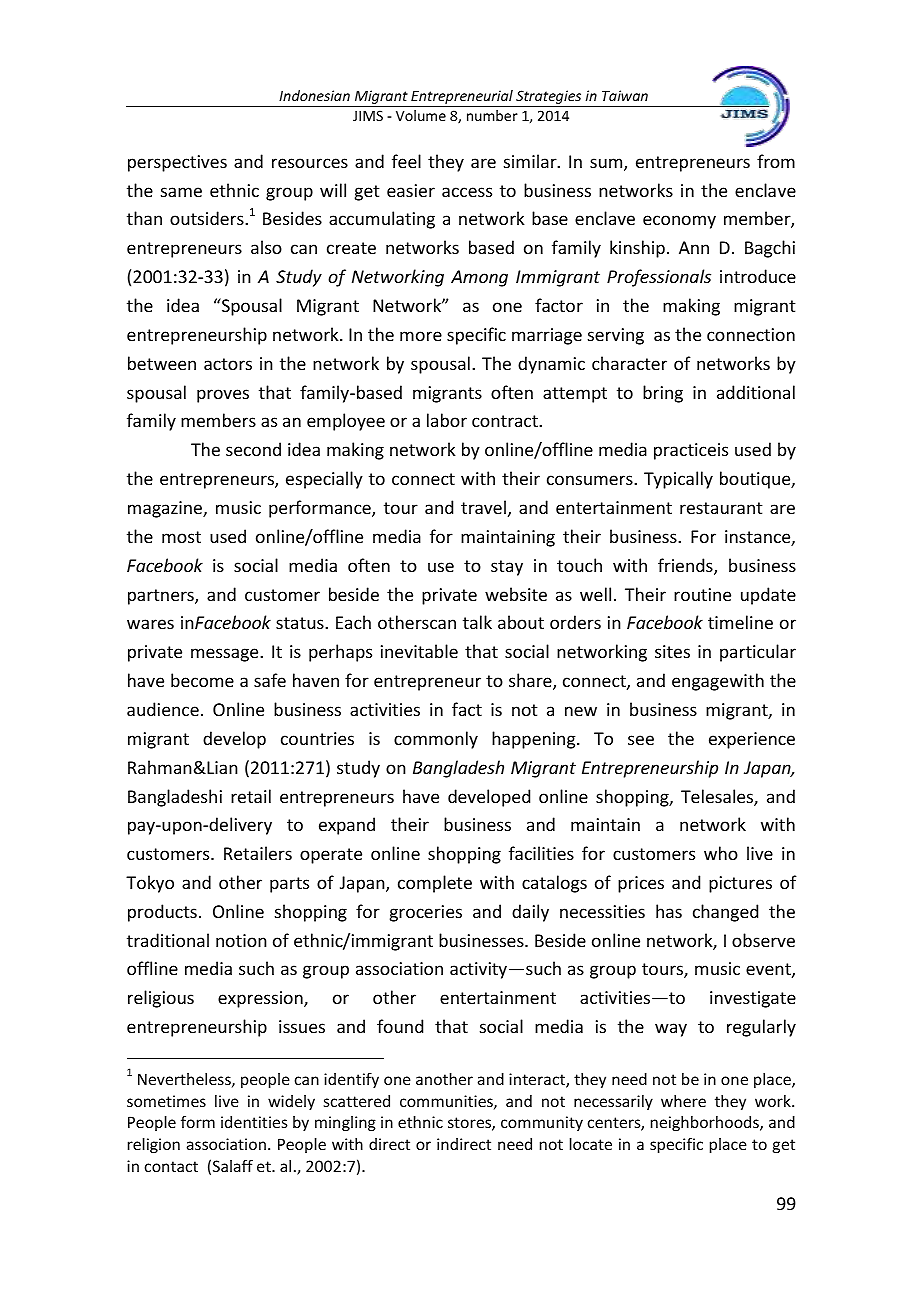 The image size is (923, 1304). I want to click on community, so click(542, 1123).
